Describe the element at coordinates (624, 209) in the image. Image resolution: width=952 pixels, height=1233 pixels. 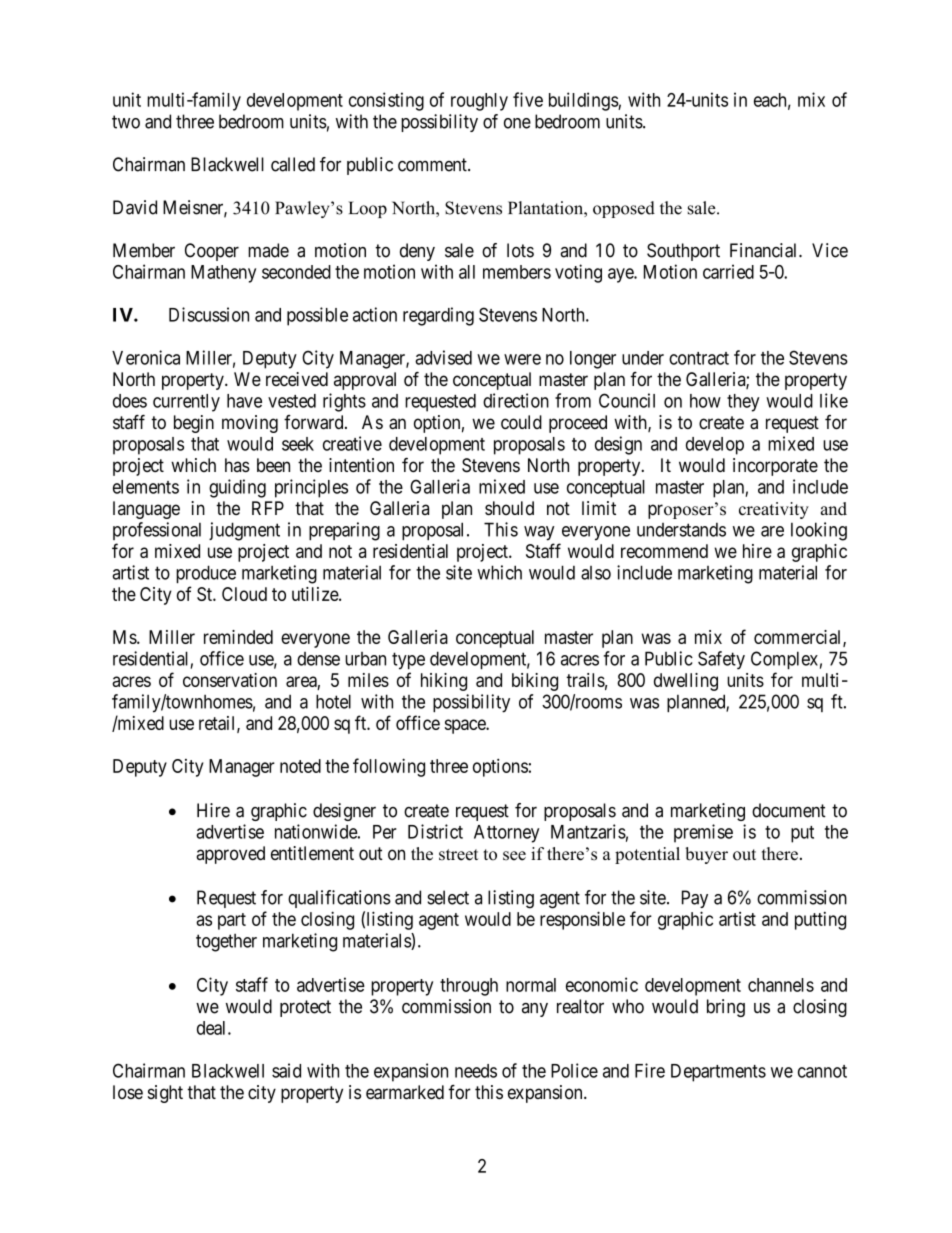
I see `opposed` at that location.
